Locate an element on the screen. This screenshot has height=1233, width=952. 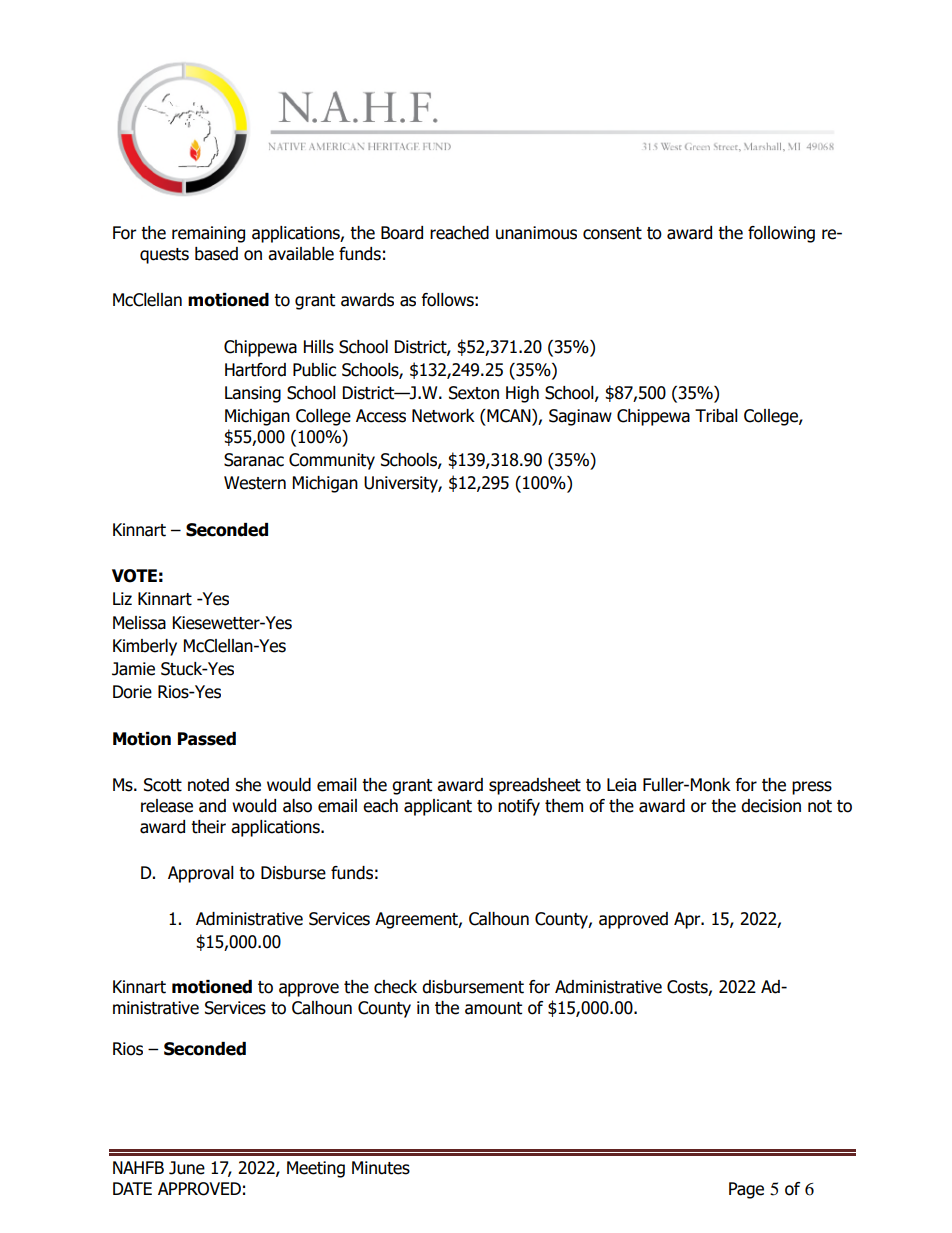
Approval is located at coordinates (201, 874).
